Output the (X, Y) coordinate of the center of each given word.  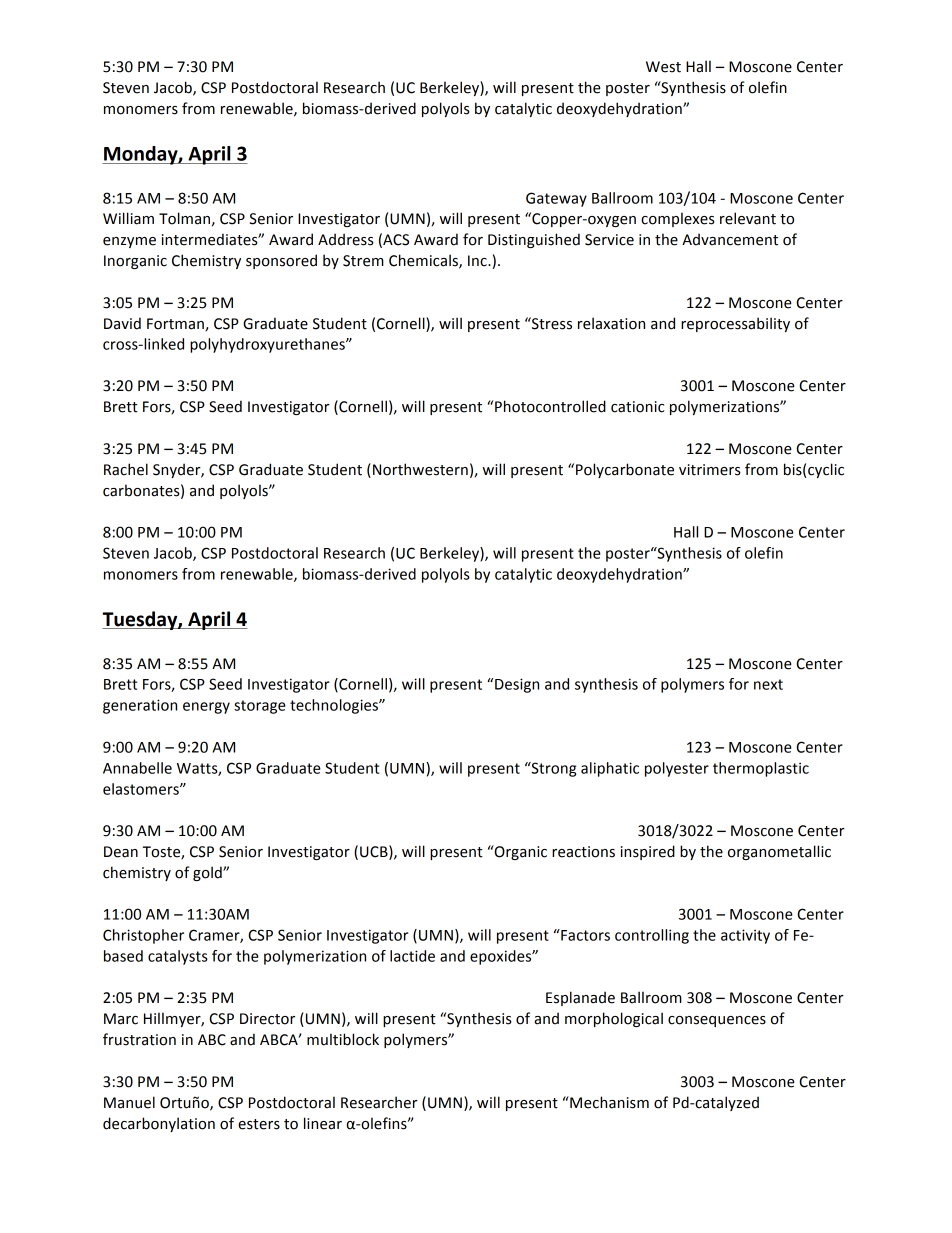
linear (323, 1123)
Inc (478, 261)
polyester (677, 769)
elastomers (142, 789)
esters (259, 1124)
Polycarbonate (625, 470)
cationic (637, 407)
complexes (678, 219)
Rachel (126, 469)
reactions (583, 852)
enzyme (129, 242)
